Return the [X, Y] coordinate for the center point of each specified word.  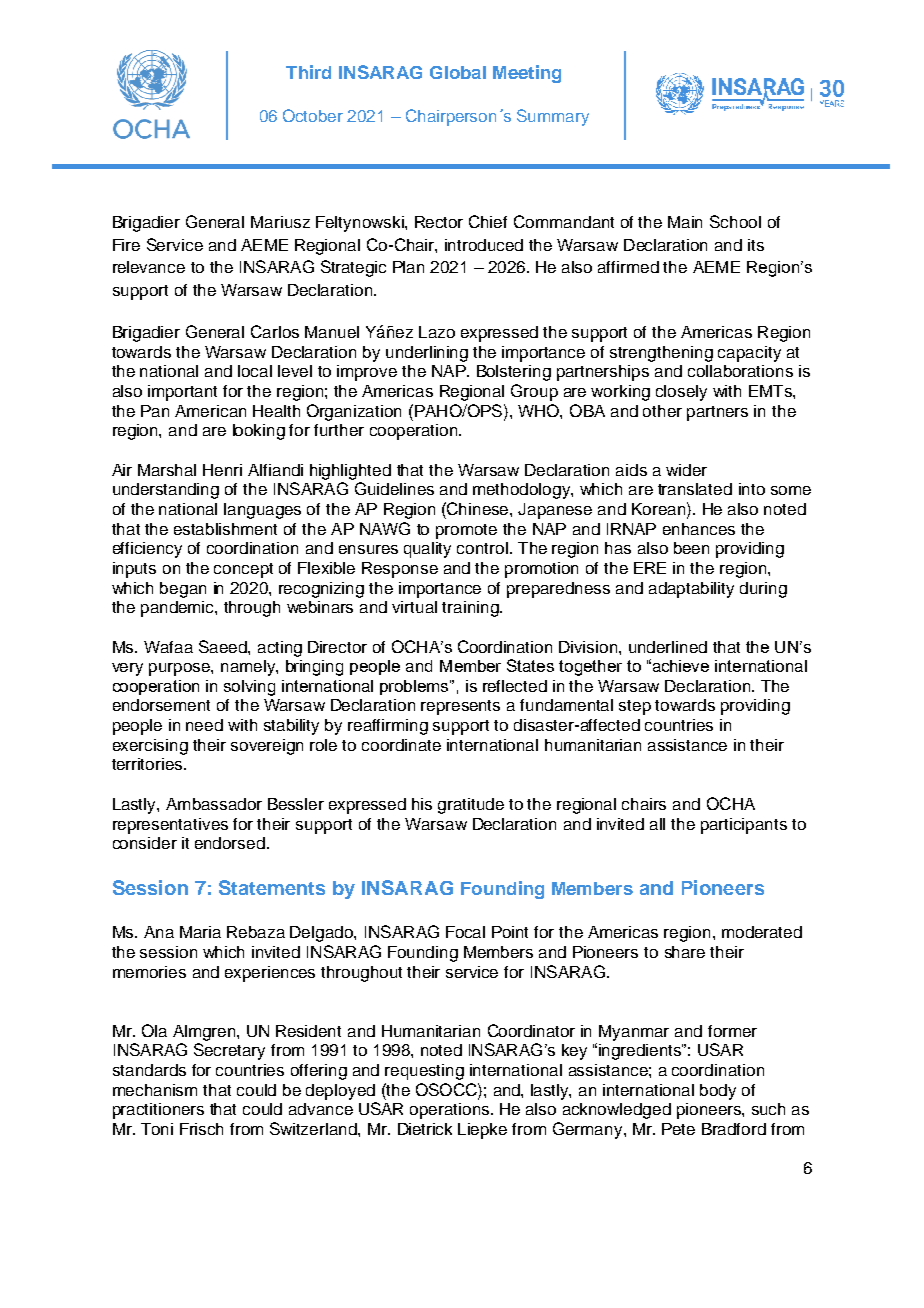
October [313, 115]
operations [451, 1111]
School [735, 221]
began [183, 590]
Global [458, 72]
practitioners [158, 1111]
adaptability [691, 590]
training [471, 609]
